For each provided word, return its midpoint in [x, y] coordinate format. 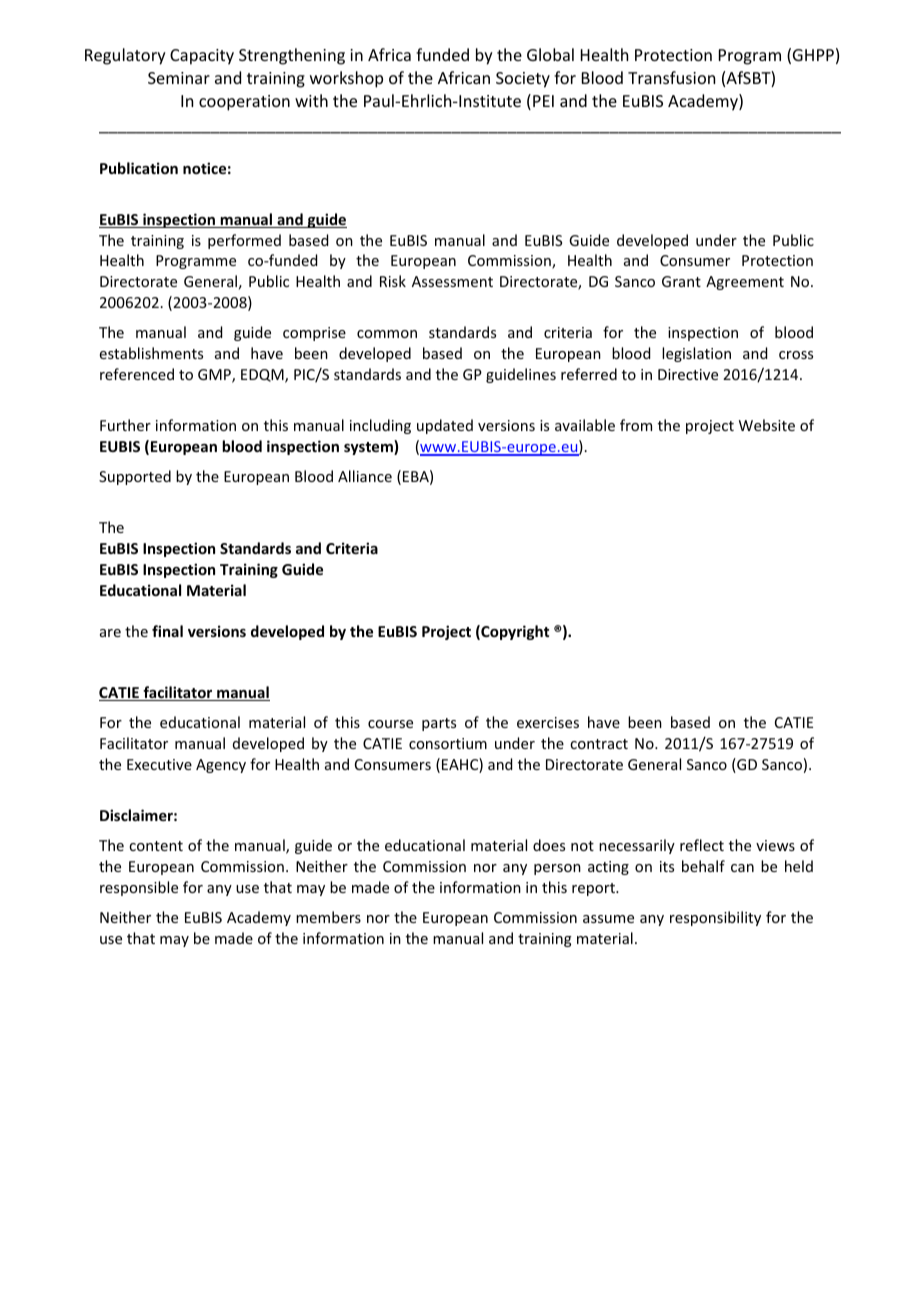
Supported [135, 477]
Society [523, 80]
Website [767, 425]
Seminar [179, 78]
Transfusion [671, 77]
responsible [139, 888]
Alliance [365, 476]
